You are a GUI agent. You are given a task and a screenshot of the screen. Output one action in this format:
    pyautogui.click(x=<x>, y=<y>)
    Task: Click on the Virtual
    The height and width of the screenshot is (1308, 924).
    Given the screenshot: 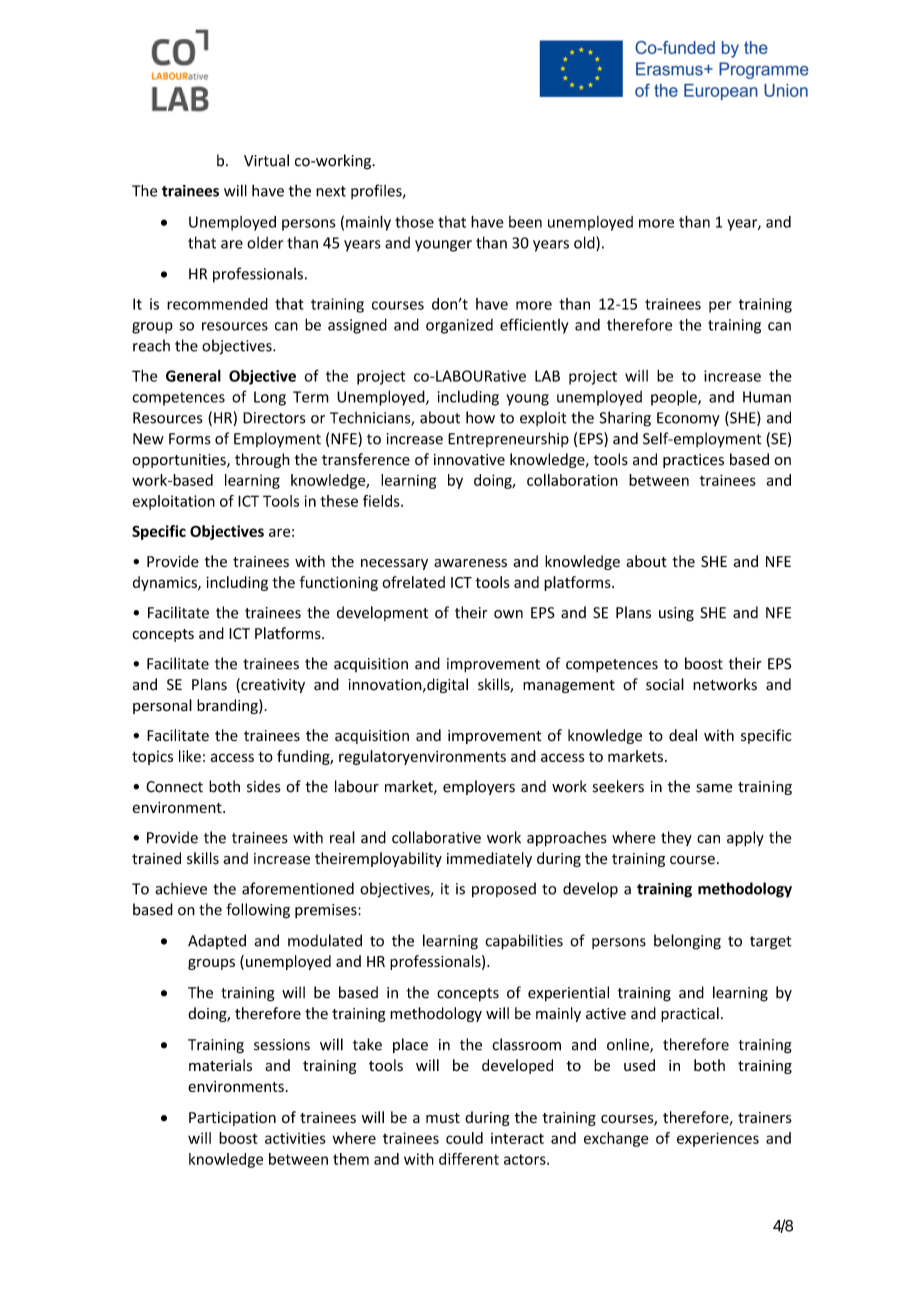 What is the action you would take?
    pyautogui.click(x=266, y=160)
